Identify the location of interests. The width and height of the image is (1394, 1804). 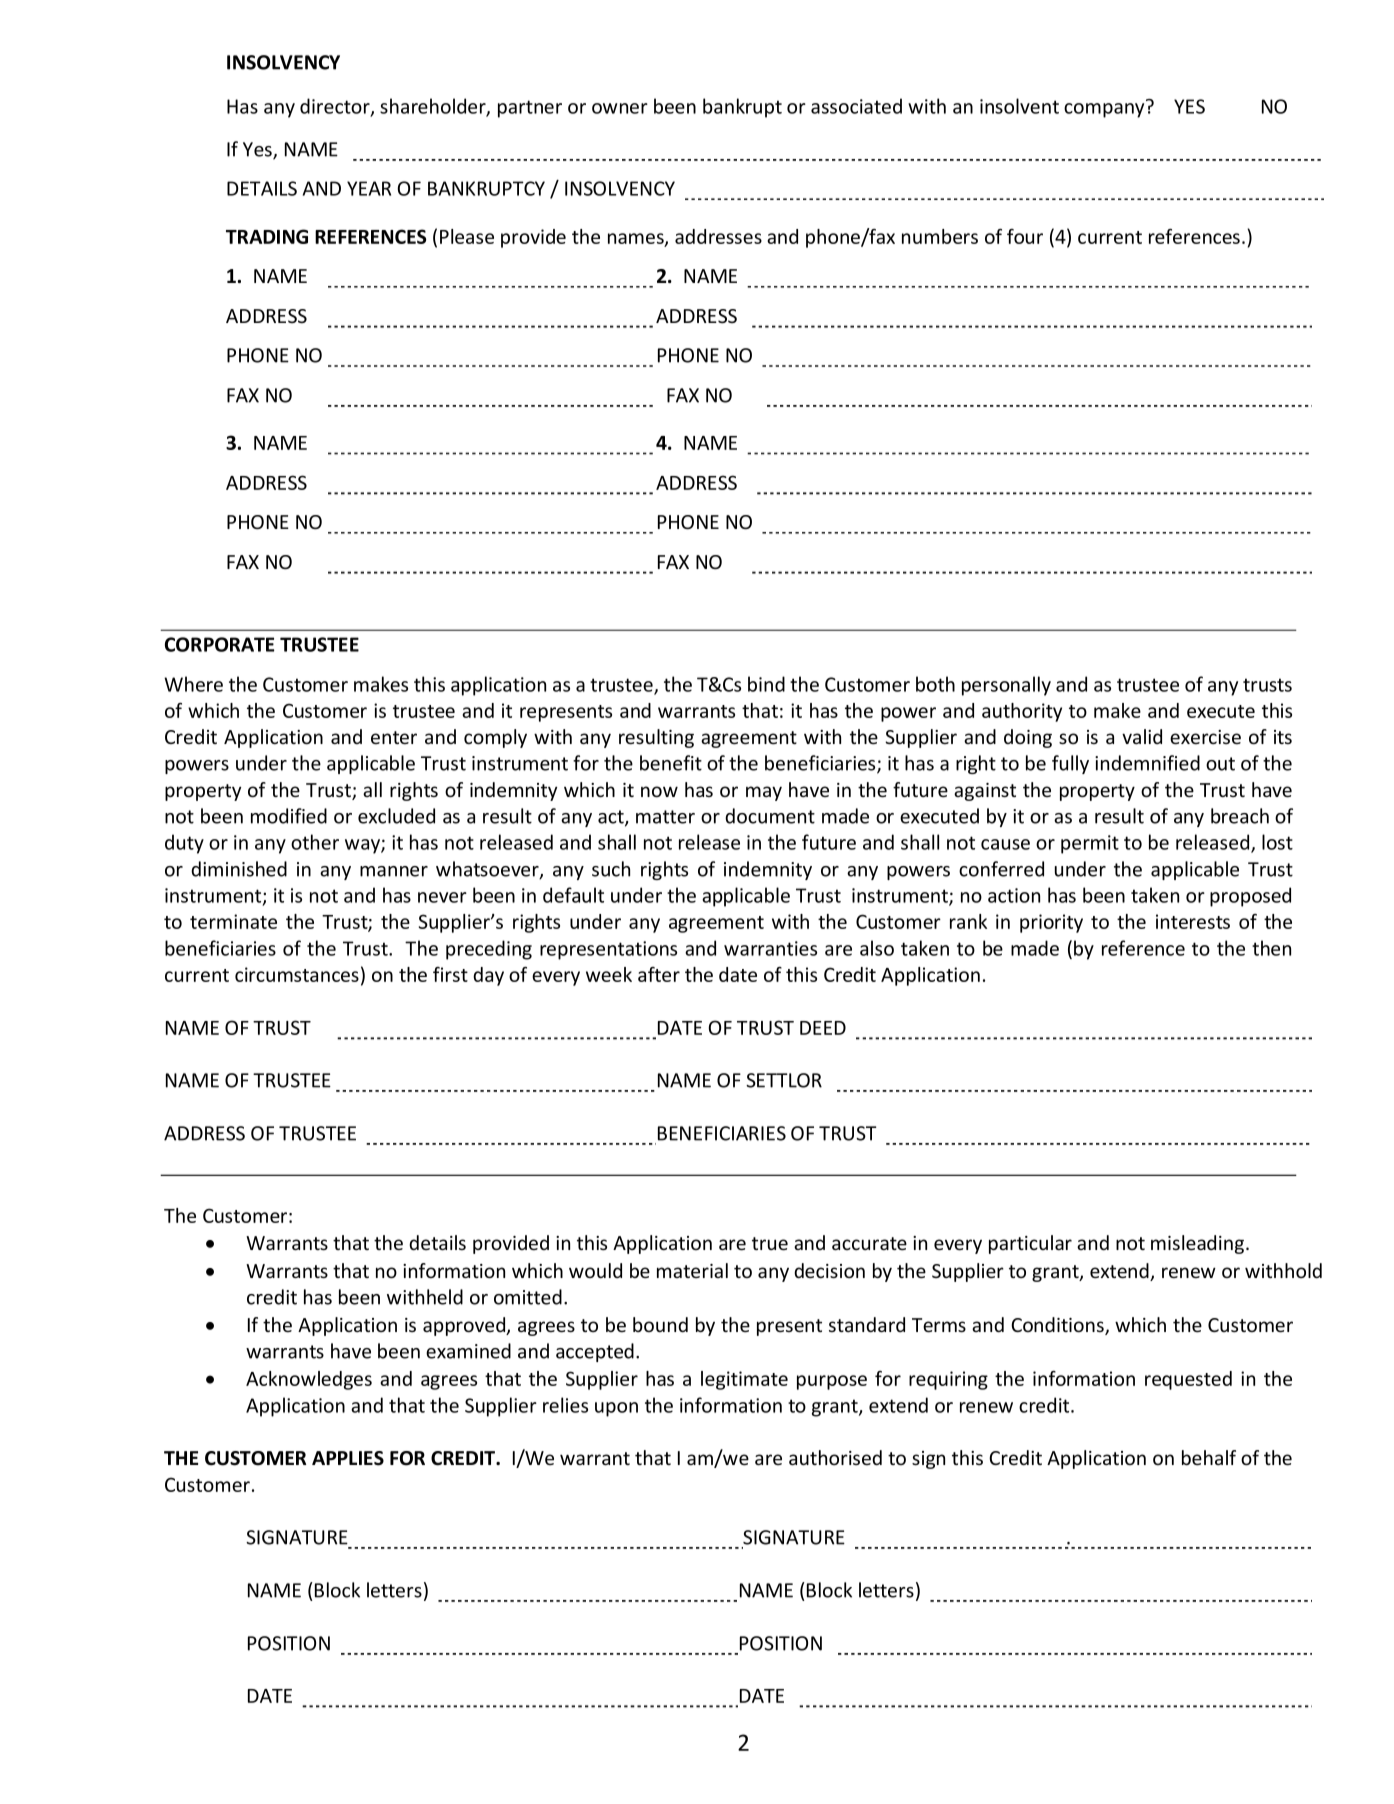
(1193, 921).
